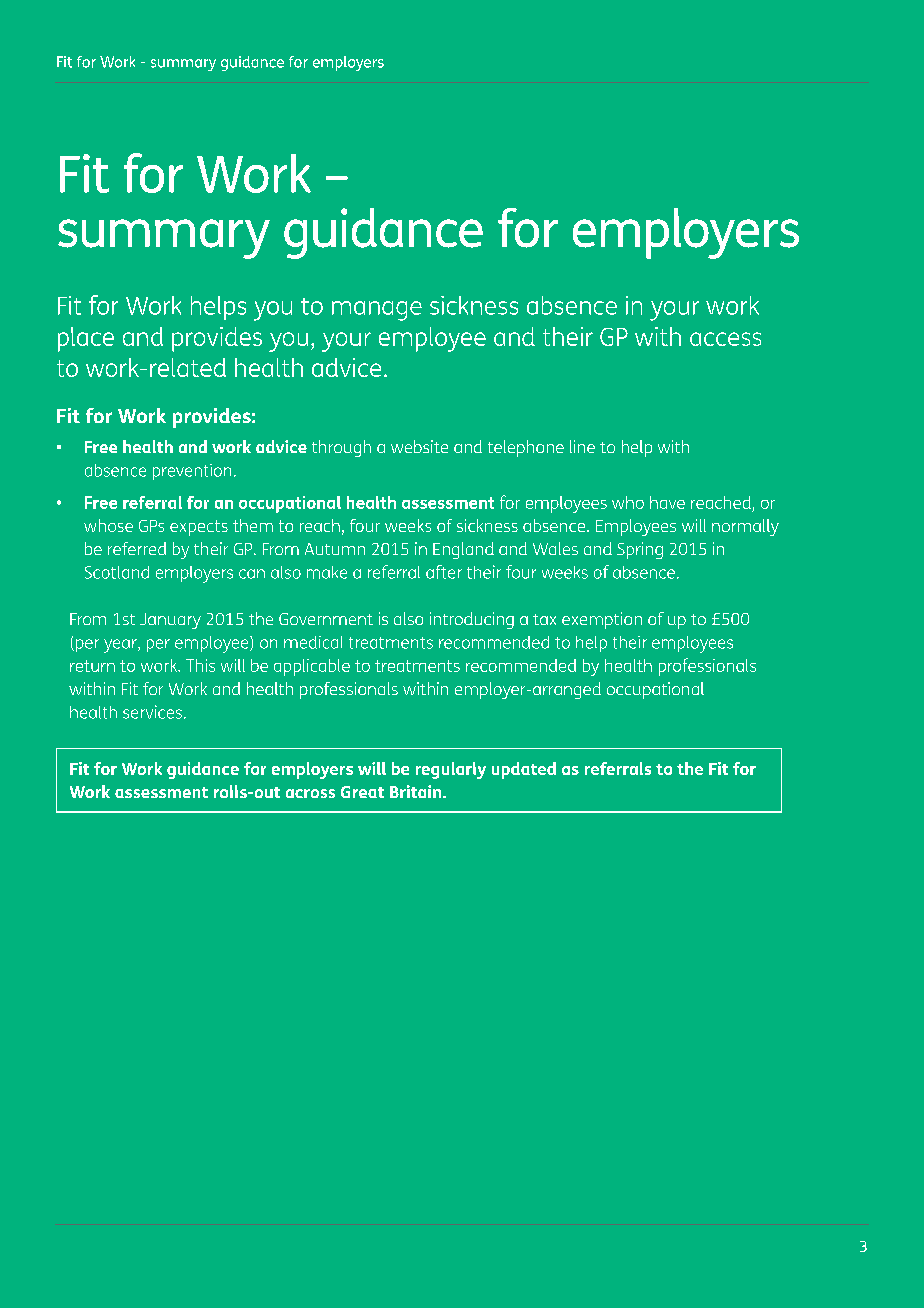 The image size is (924, 1308). I want to click on Spring, so click(640, 550).
